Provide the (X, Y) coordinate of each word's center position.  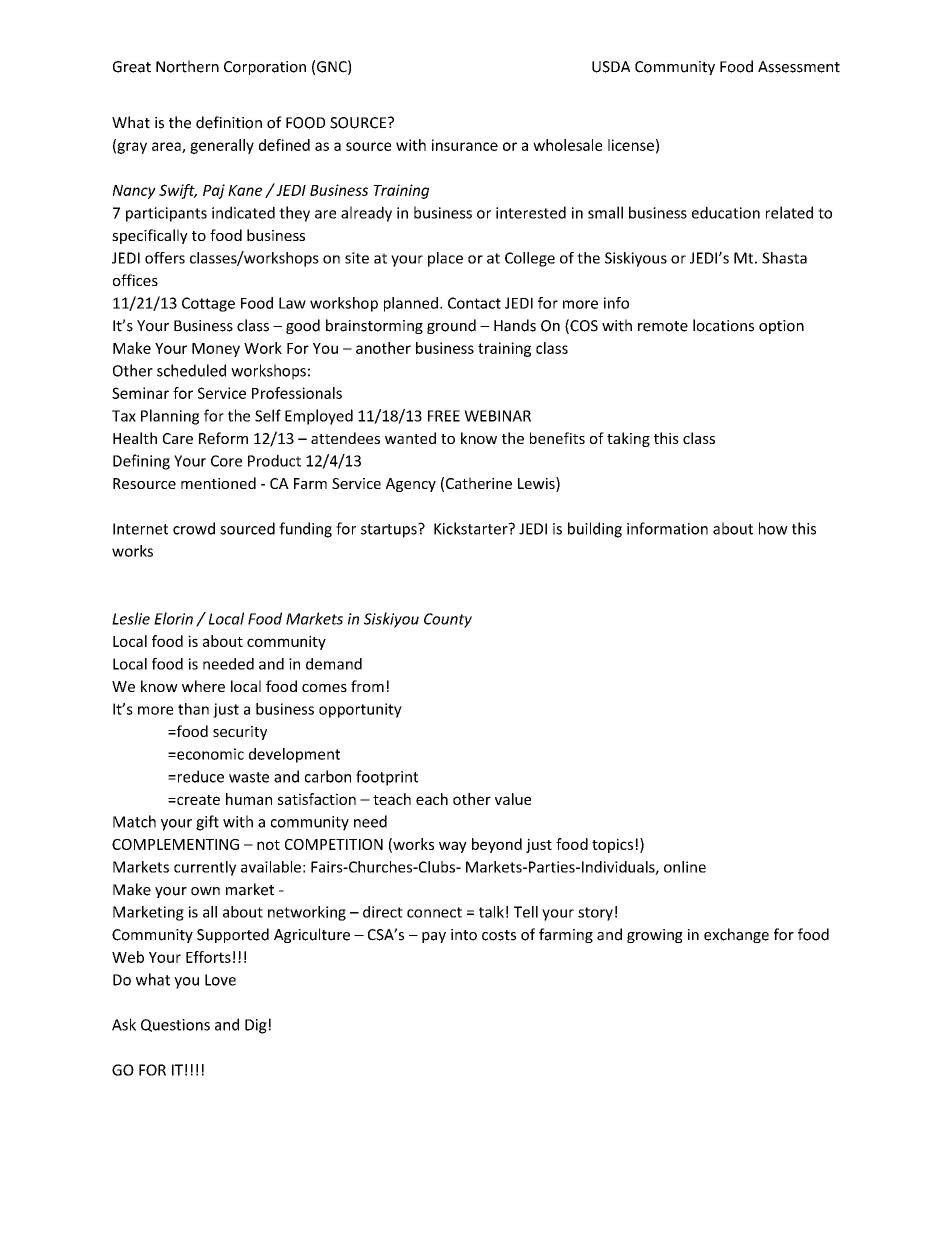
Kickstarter (472, 528)
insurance (465, 145)
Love (220, 980)
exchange (736, 935)
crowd (194, 528)
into (464, 935)
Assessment (799, 67)
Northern (187, 66)
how (773, 528)
